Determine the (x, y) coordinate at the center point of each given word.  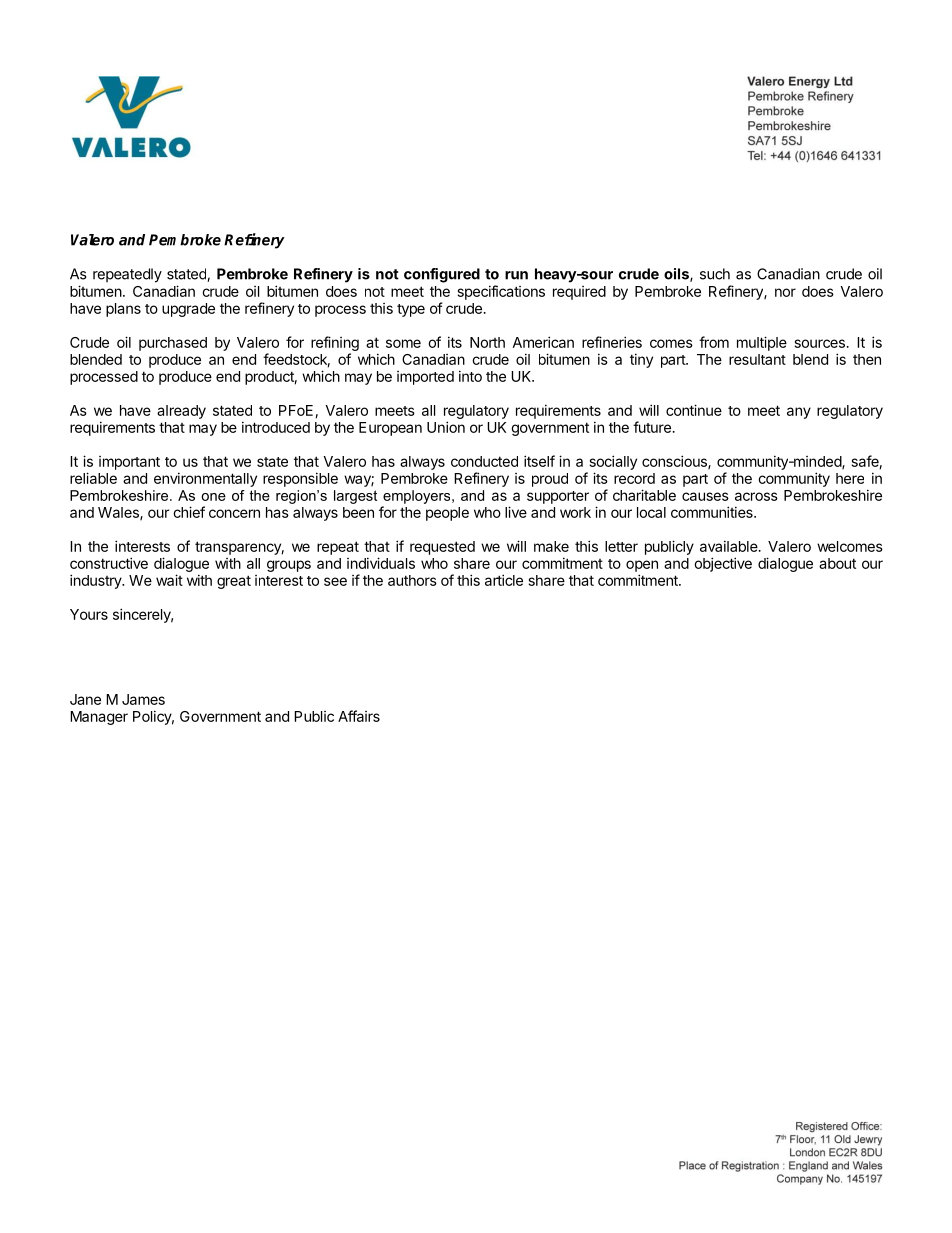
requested (442, 548)
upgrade (188, 310)
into (470, 376)
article (504, 580)
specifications (501, 292)
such (715, 274)
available (729, 546)
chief (189, 512)
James (143, 699)
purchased (173, 344)
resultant (757, 359)
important (129, 463)
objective (723, 564)
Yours (89, 614)
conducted (484, 461)
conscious (675, 462)
